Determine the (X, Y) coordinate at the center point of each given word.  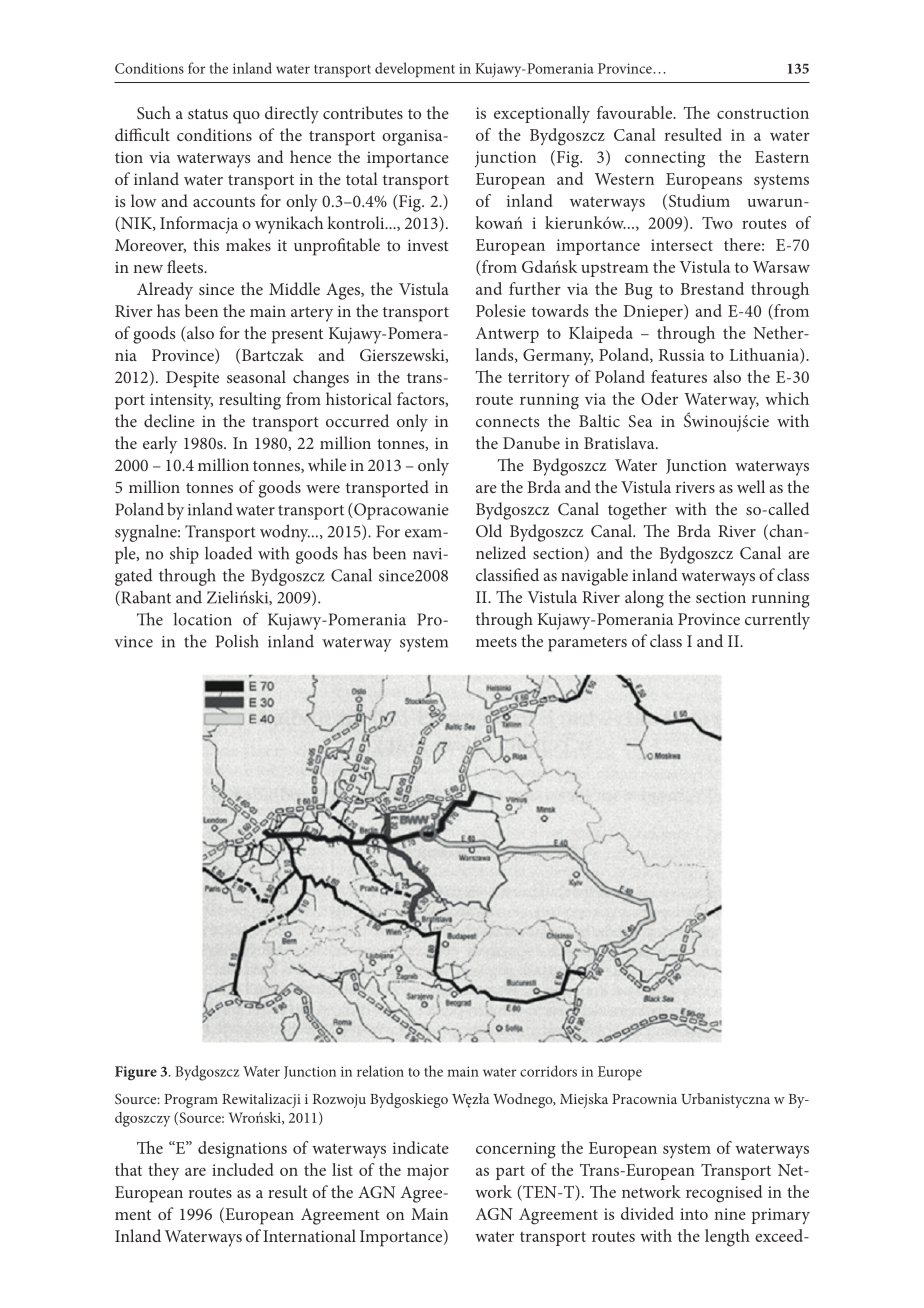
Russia (681, 355)
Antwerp (507, 335)
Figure (136, 1073)
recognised (724, 1194)
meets (496, 642)
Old (489, 530)
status (208, 114)
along (644, 599)
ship (184, 555)
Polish (237, 641)
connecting (665, 159)
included (243, 1169)
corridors (548, 1071)
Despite (192, 379)
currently (777, 621)
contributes (363, 112)
